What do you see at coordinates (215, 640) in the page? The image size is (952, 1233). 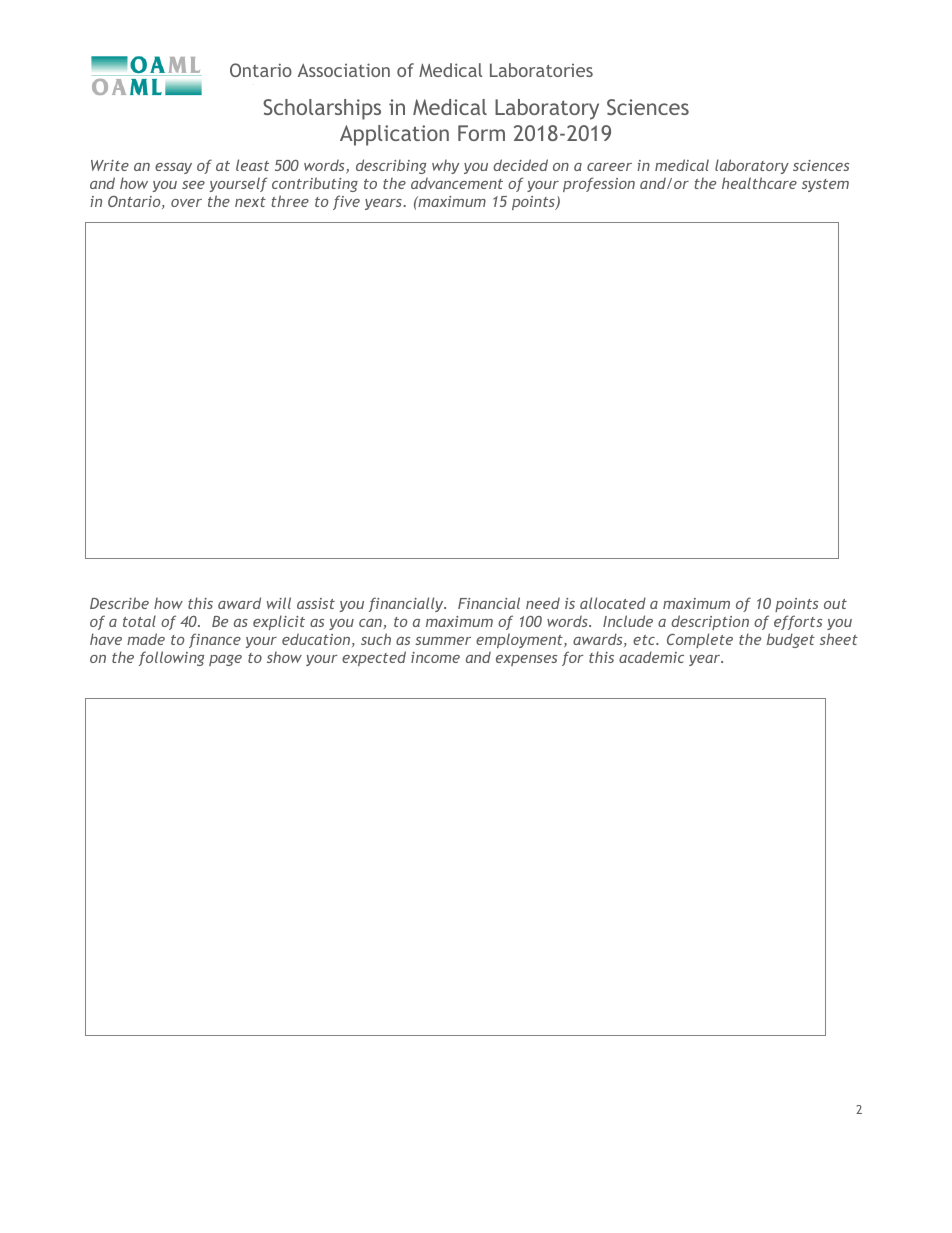 I see `finance` at bounding box center [215, 640].
